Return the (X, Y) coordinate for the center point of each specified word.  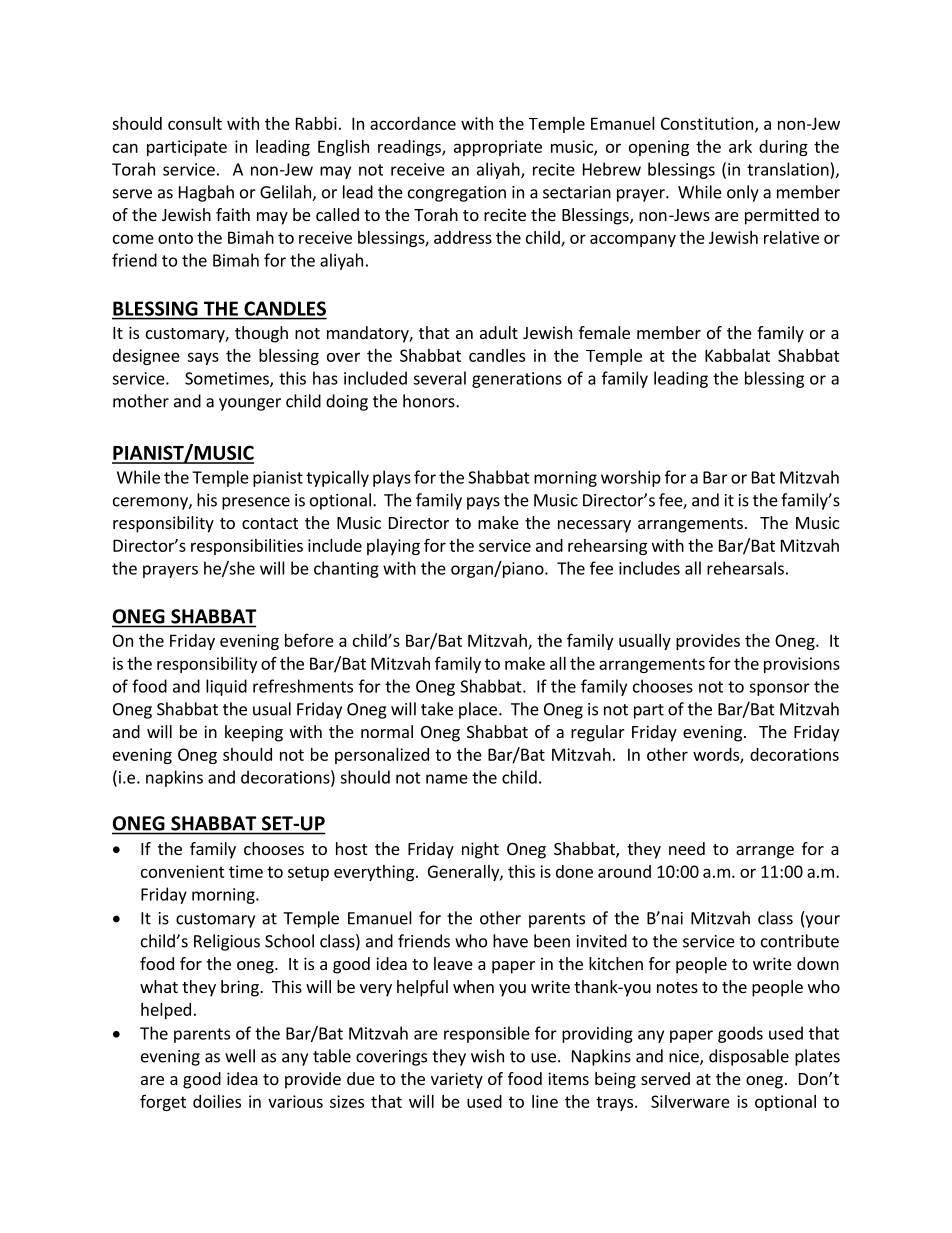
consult (195, 123)
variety (457, 1080)
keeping (254, 733)
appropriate (498, 148)
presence (256, 503)
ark (740, 146)
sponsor (779, 689)
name (447, 779)
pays (483, 503)
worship (631, 478)
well (240, 1056)
